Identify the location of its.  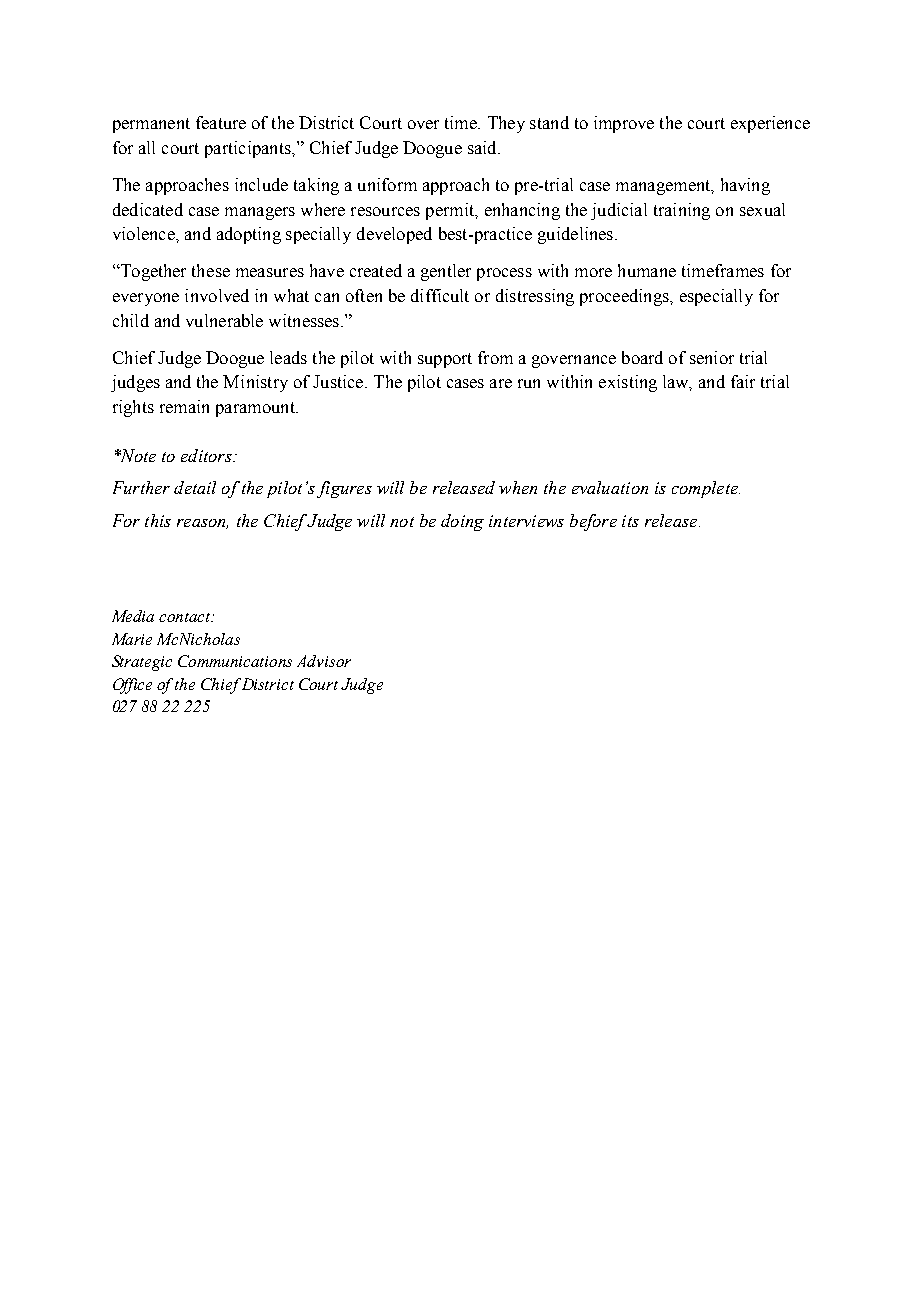
(630, 521).
